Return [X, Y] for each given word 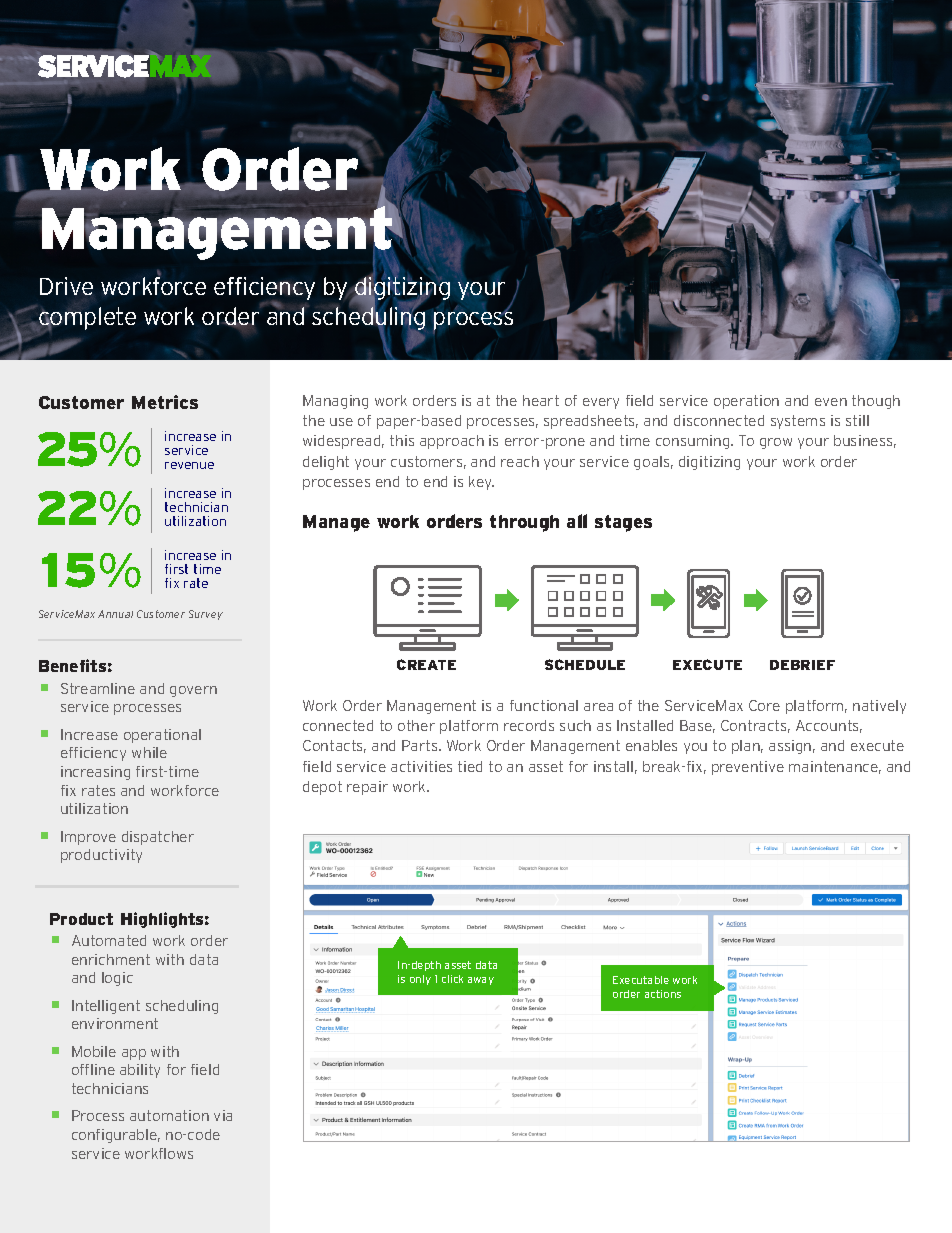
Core [764, 705]
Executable [641, 980]
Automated [109, 940]
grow [776, 443]
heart [541, 400]
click [452, 979]
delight [326, 463]
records [529, 725]
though [876, 402]
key [481, 483]
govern [193, 691]
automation [169, 1115]
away [481, 981]
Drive [66, 286]
